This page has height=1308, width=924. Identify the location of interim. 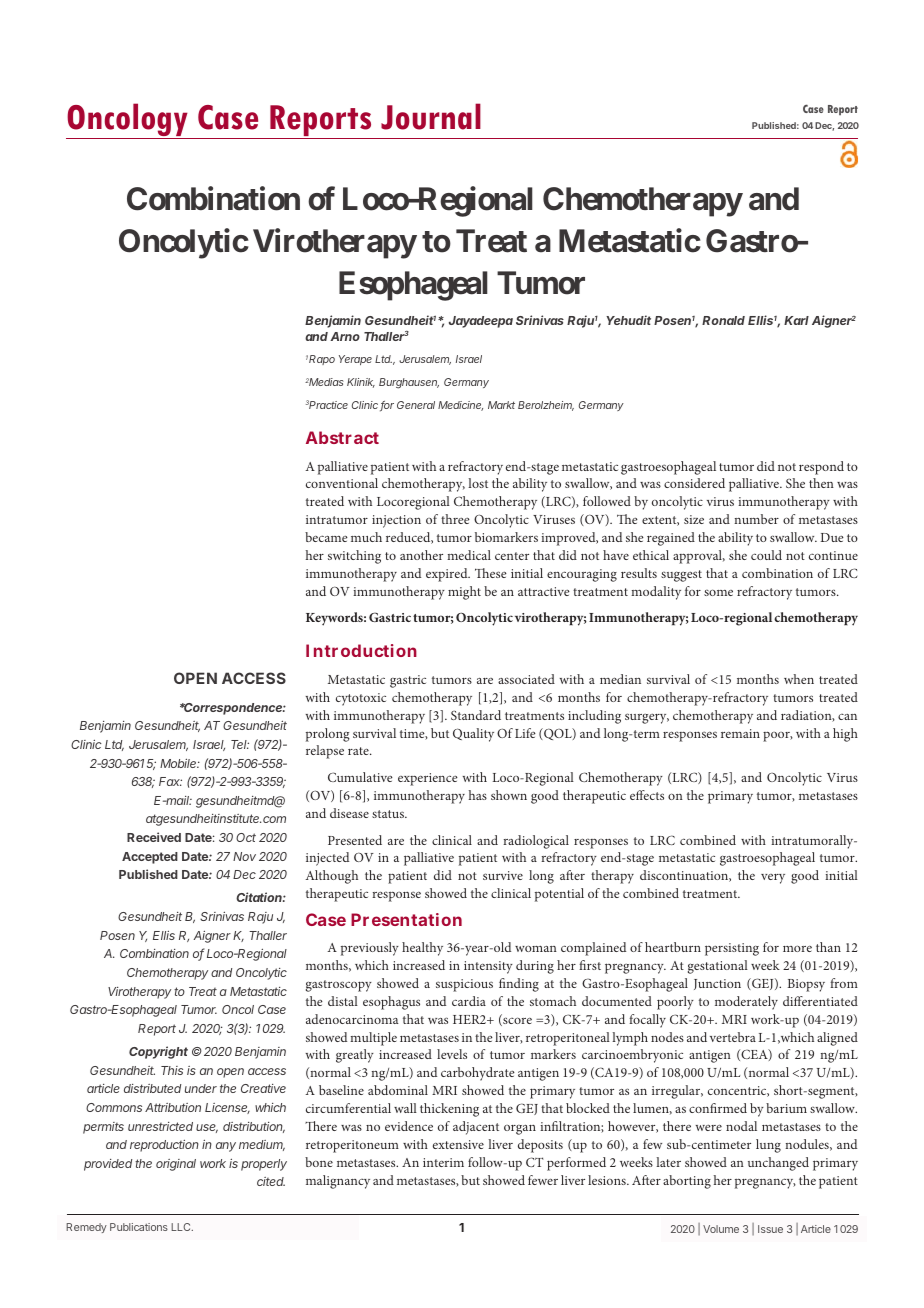
(443, 1162).
